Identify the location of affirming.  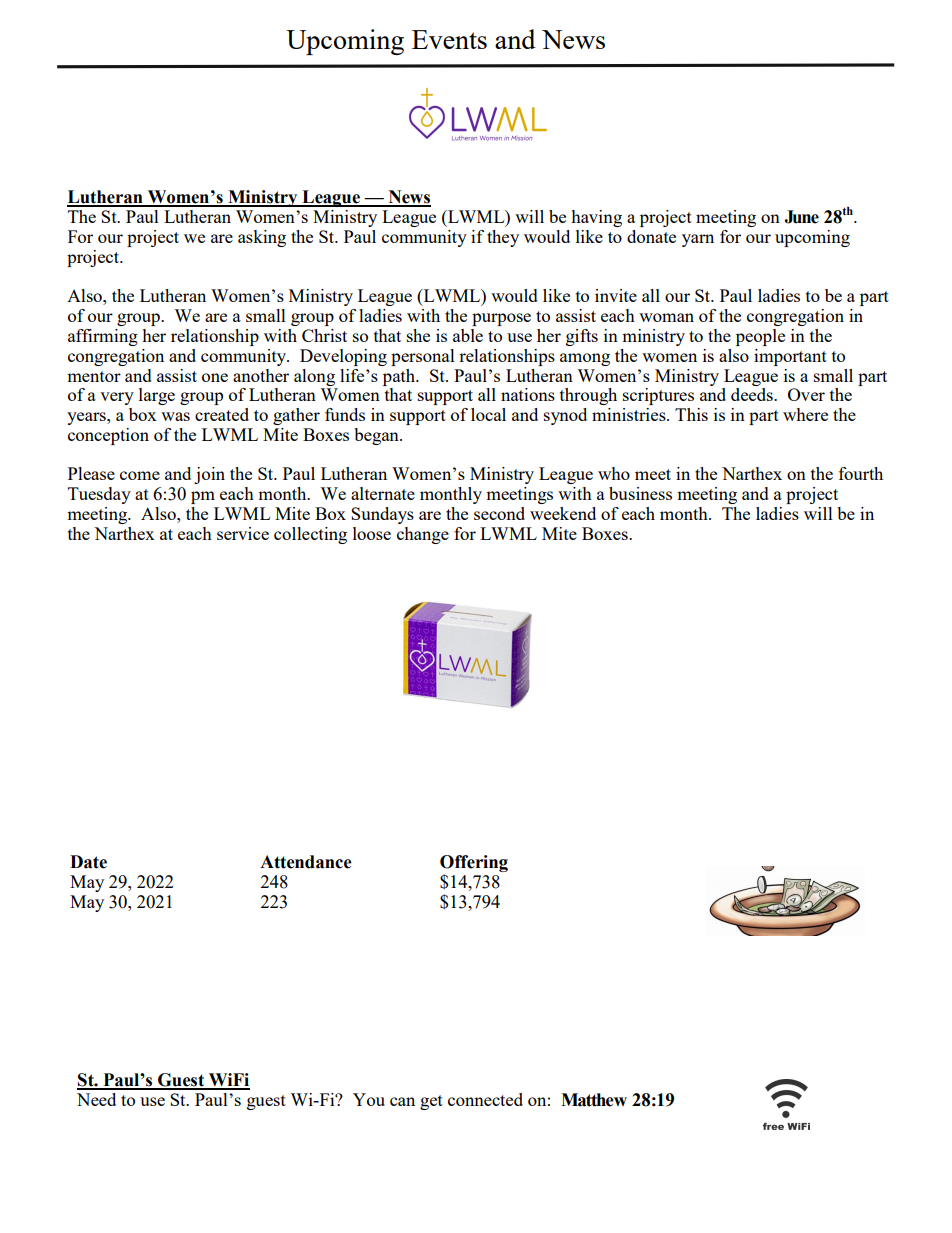
(103, 337).
